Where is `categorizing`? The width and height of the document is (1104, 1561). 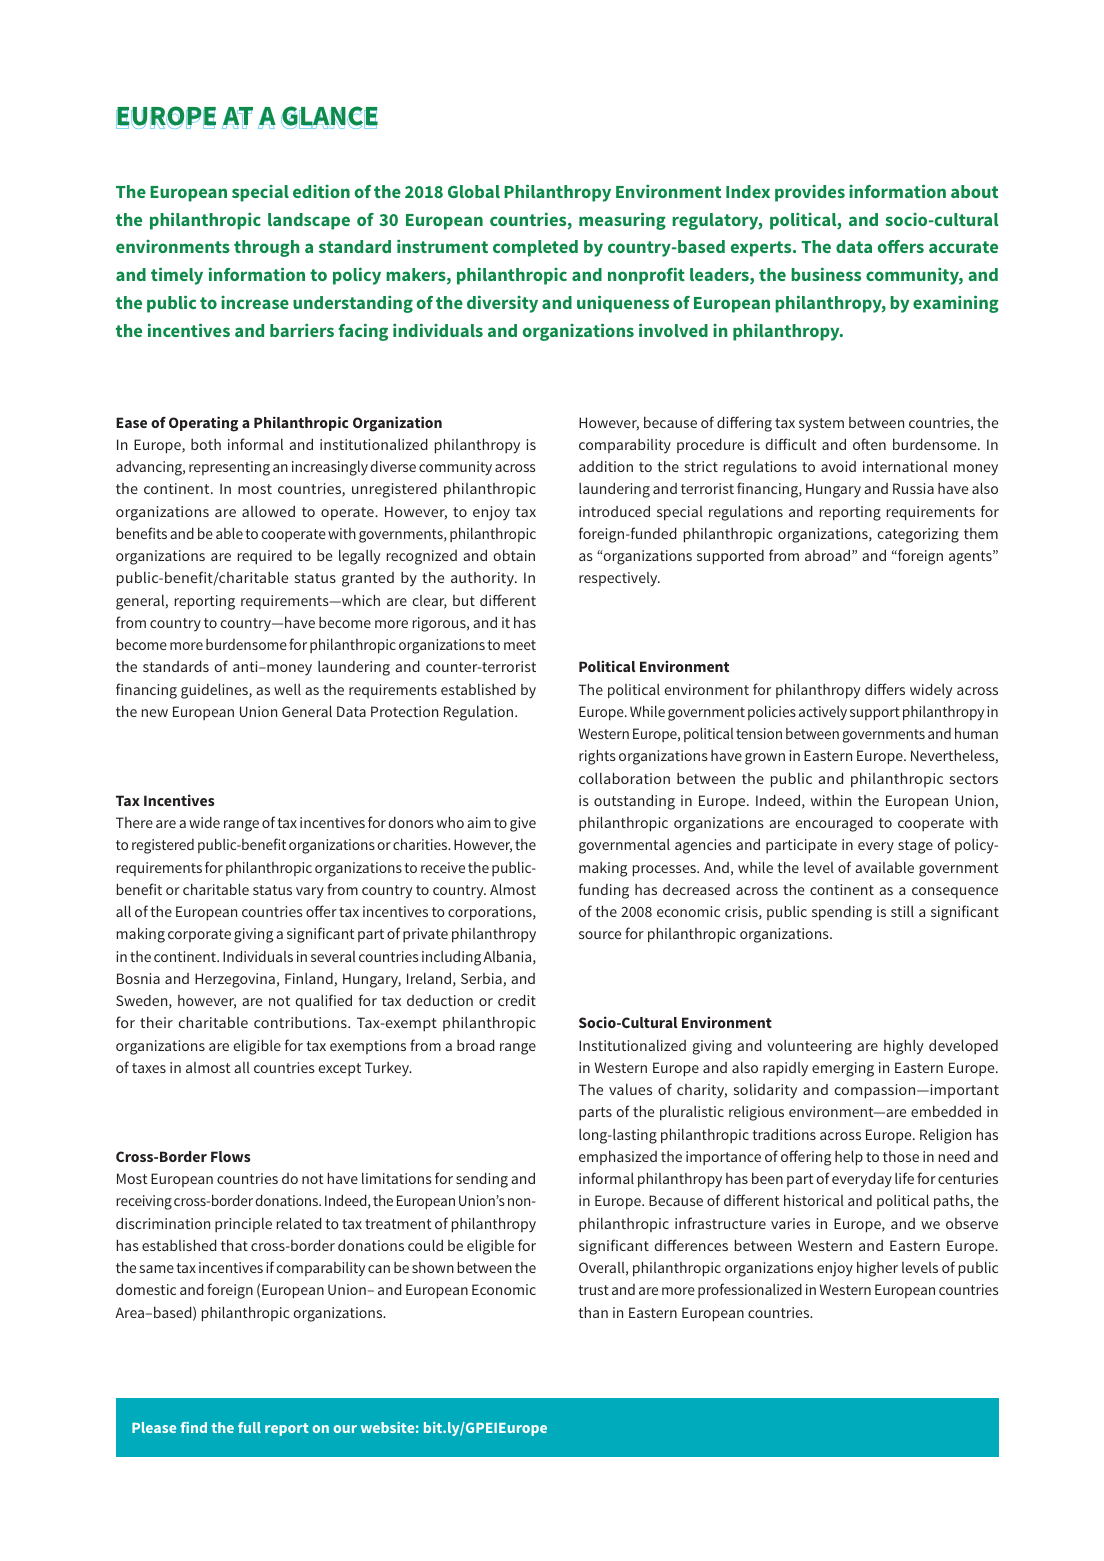 categorizing is located at coordinates (918, 535).
